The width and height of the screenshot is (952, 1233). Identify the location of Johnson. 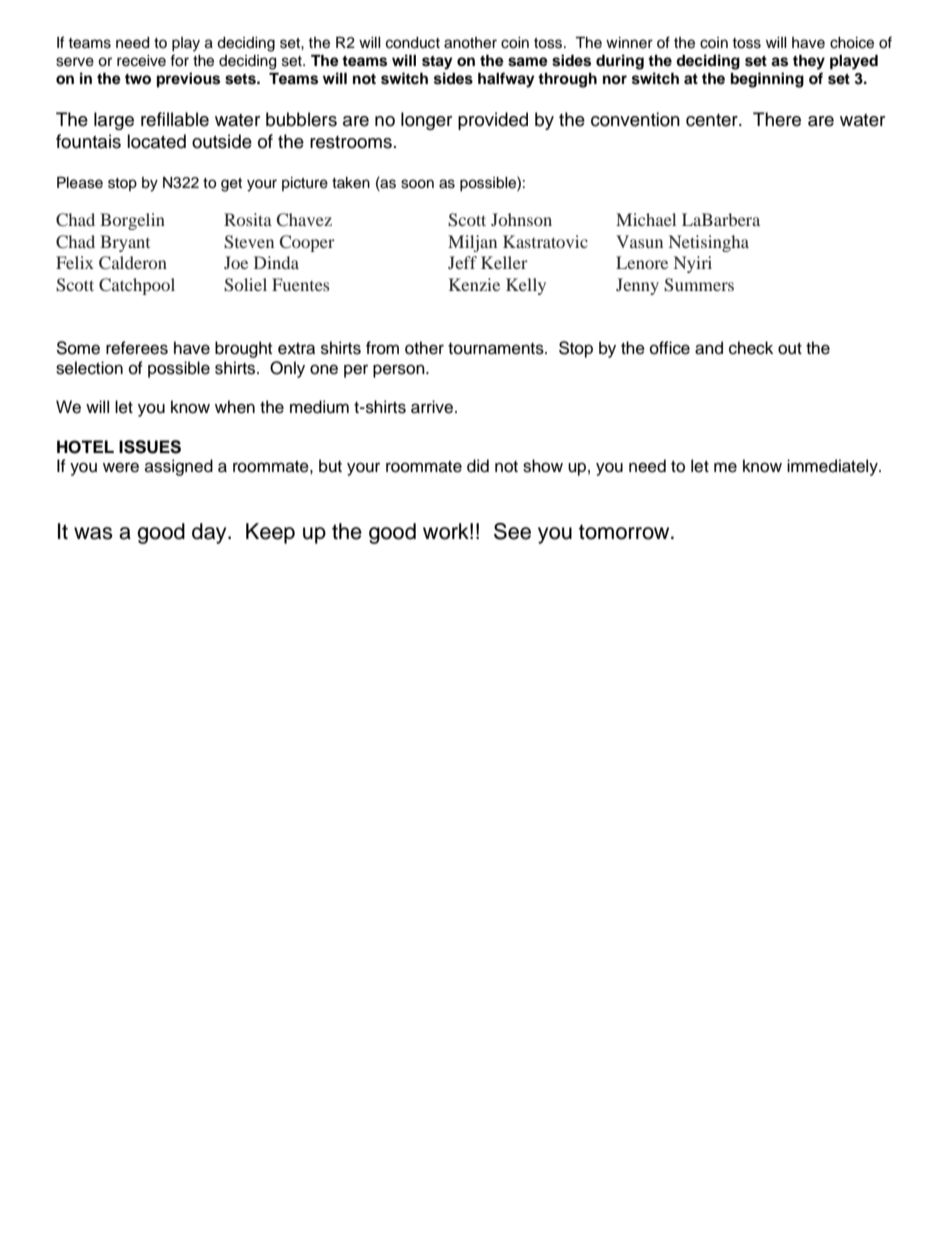
(521, 219).
